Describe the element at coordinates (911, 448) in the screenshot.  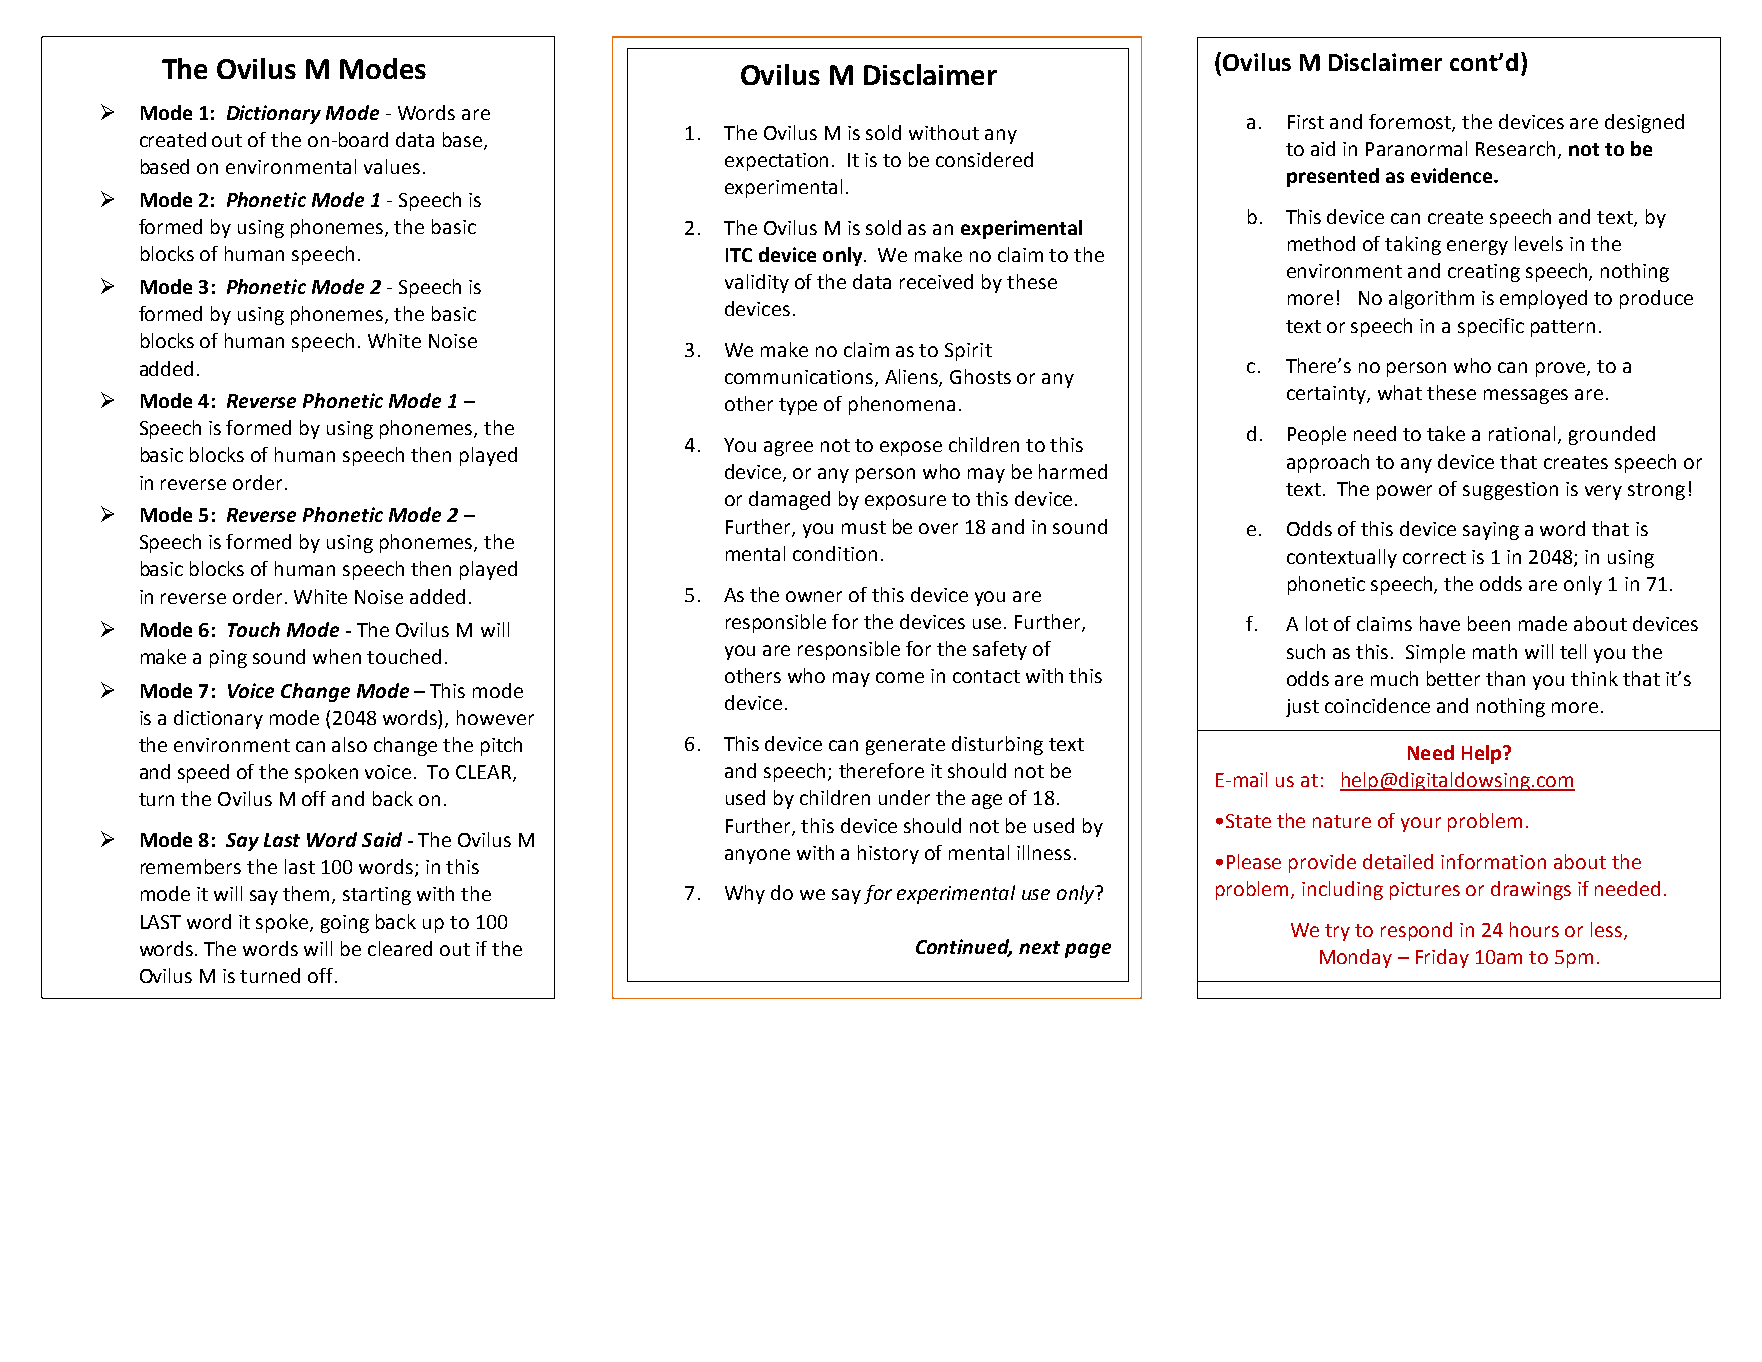
I see `expose` at that location.
